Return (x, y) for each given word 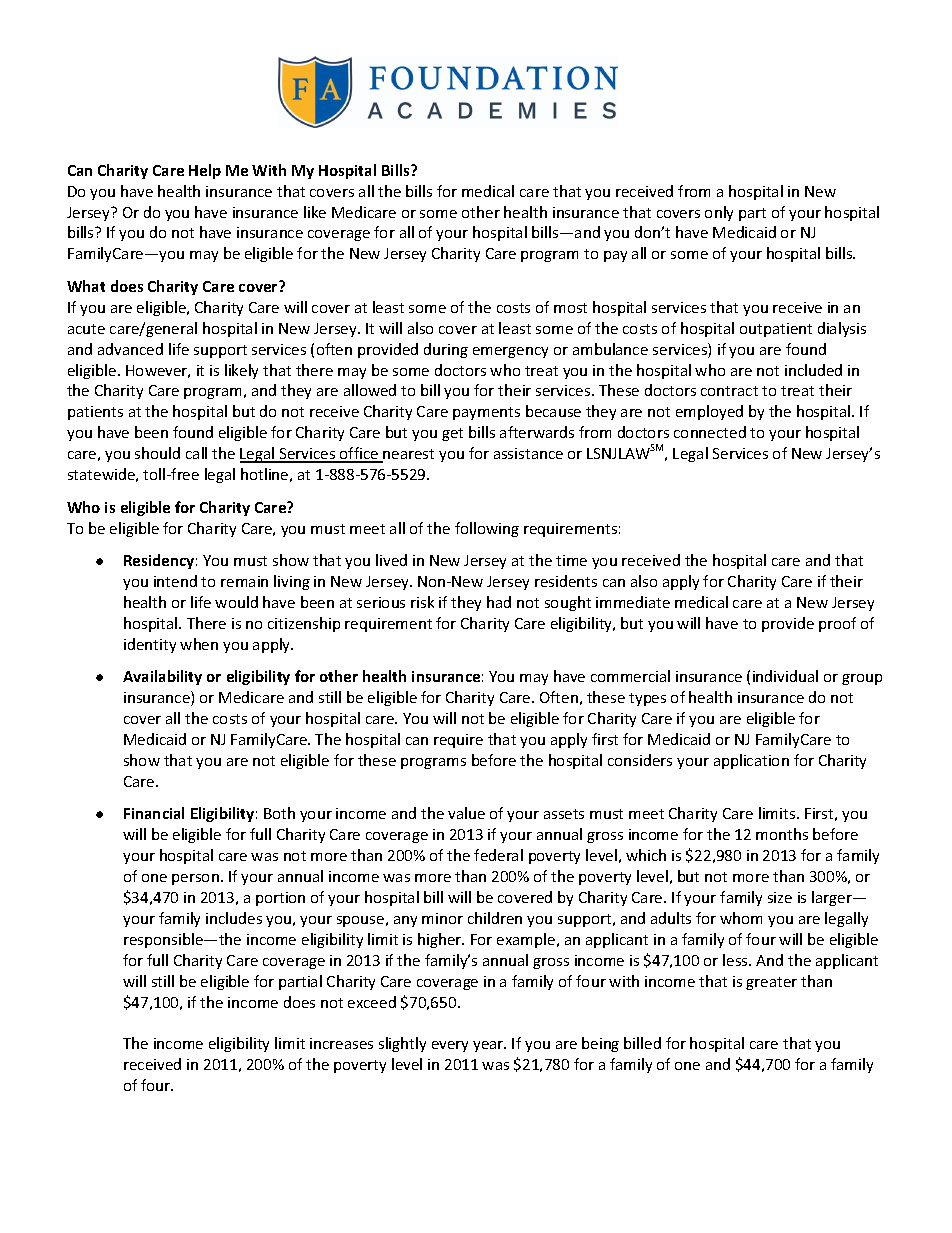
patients (95, 413)
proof (837, 624)
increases (341, 1043)
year (489, 1046)
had (499, 602)
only (719, 213)
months (782, 834)
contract (729, 391)
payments (486, 413)
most (570, 308)
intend (175, 581)
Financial (154, 813)
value (466, 813)
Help (205, 171)
